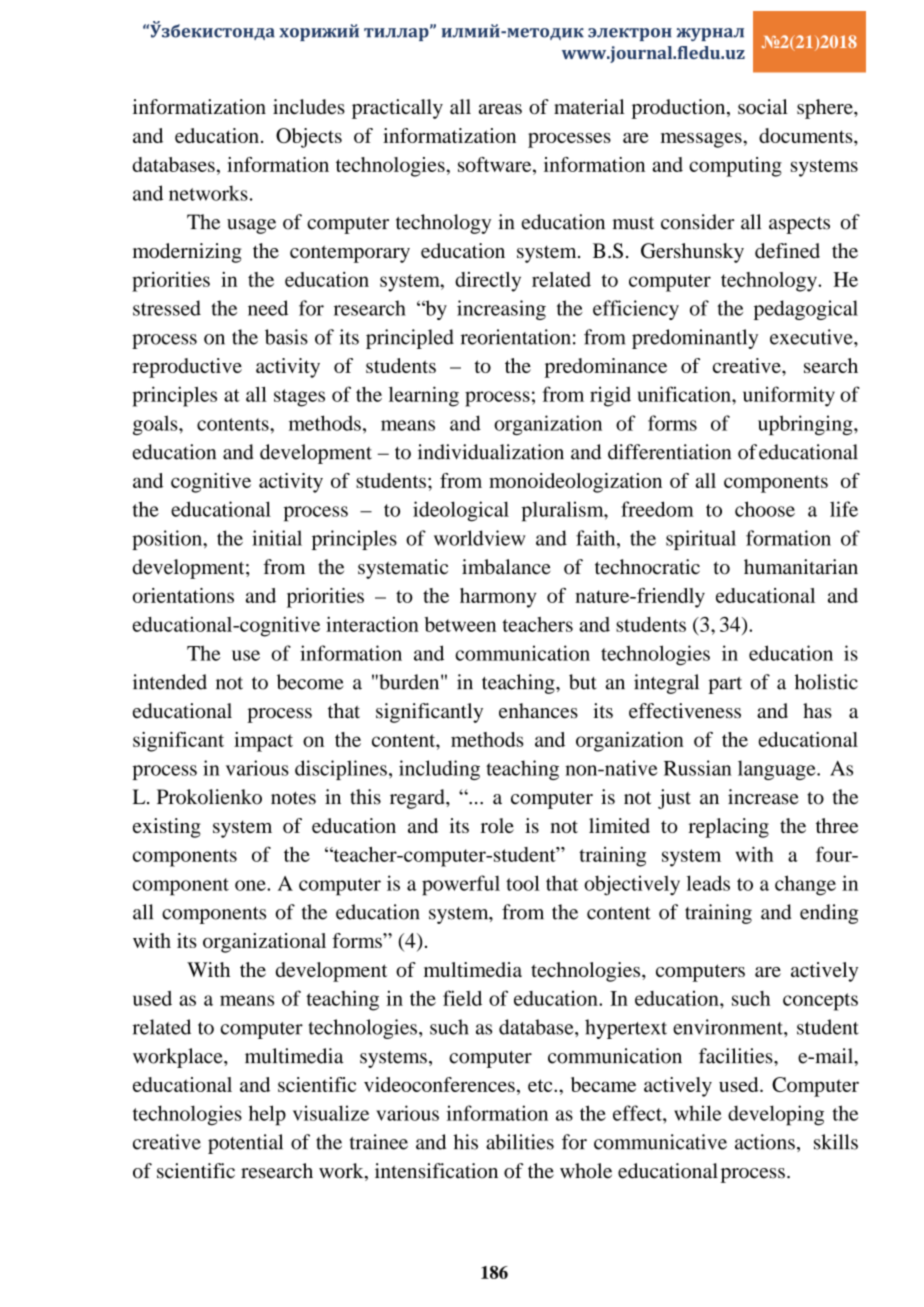  Describe the element at coordinates (763, 107) in the screenshot. I see `social` at that location.
